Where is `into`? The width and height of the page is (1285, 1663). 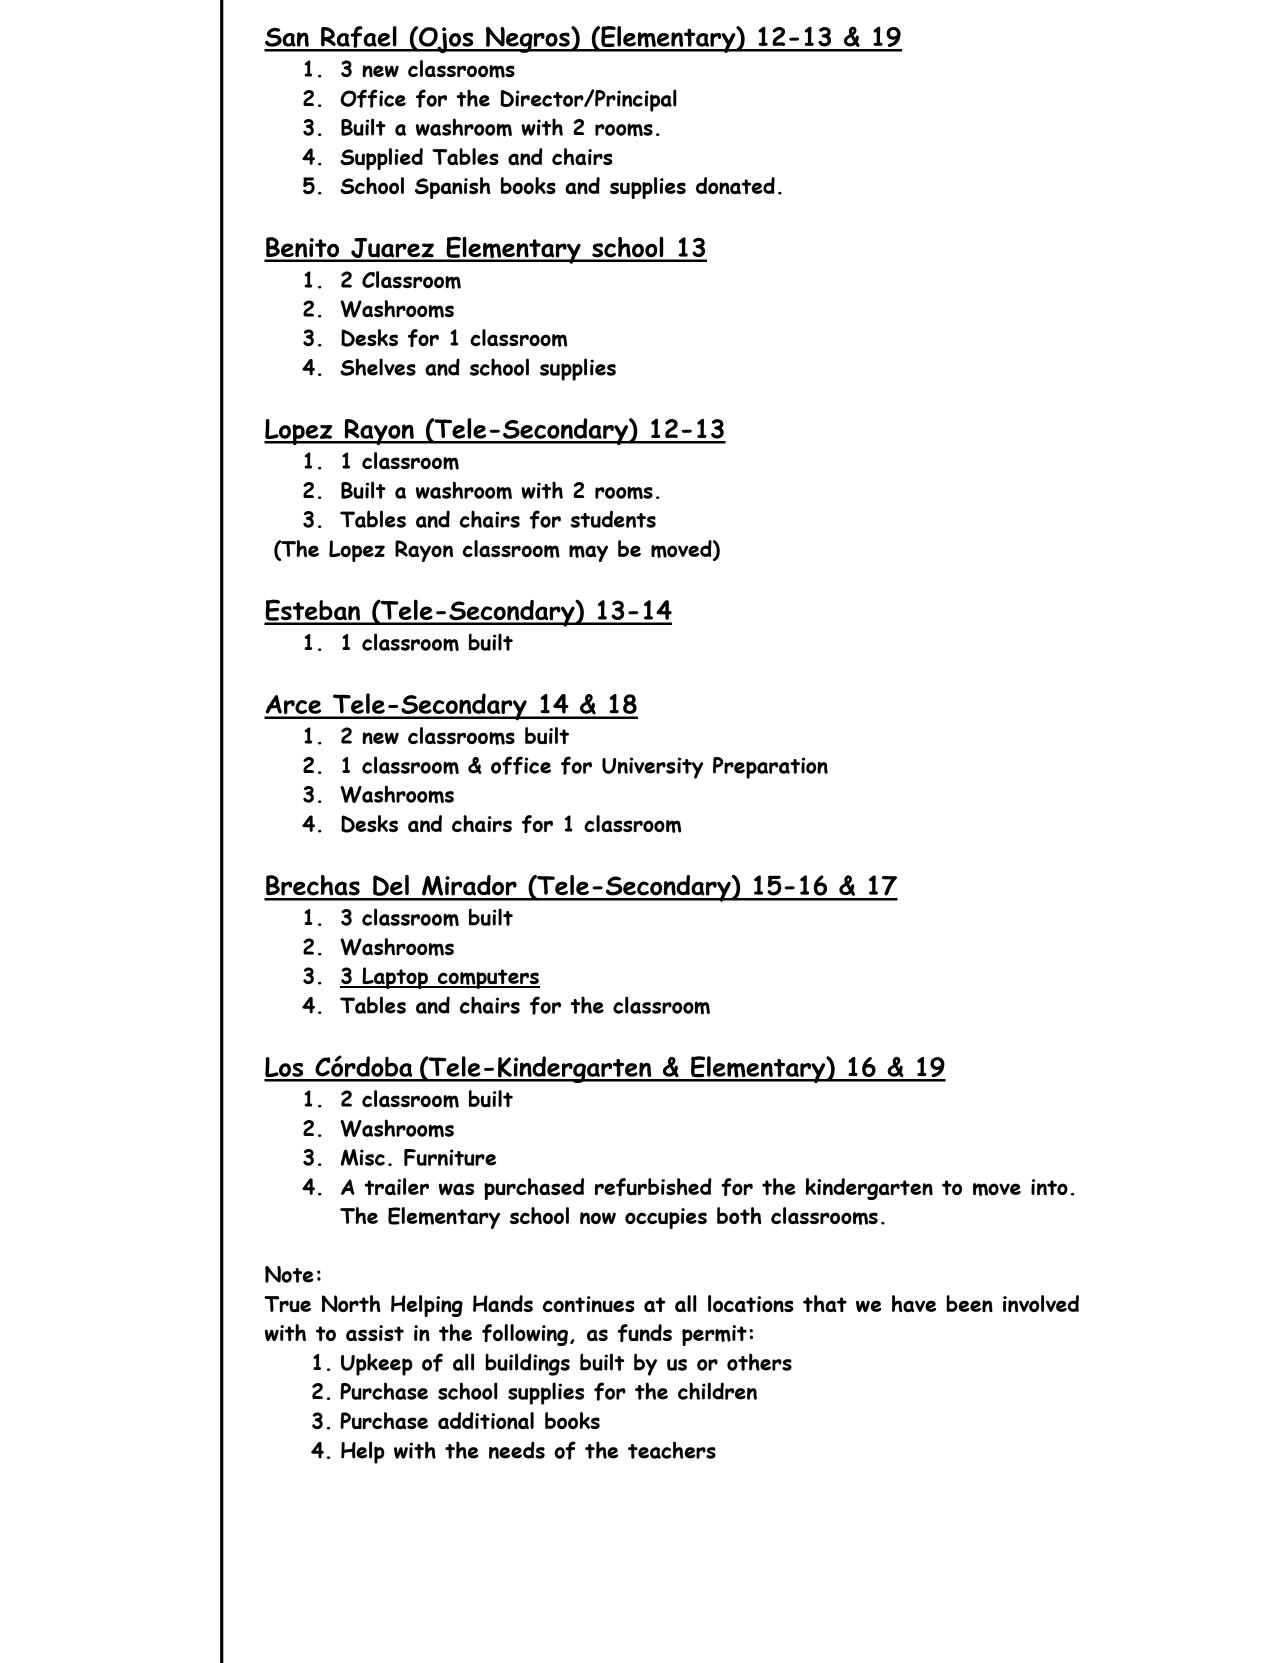 into is located at coordinates (1049, 1187).
